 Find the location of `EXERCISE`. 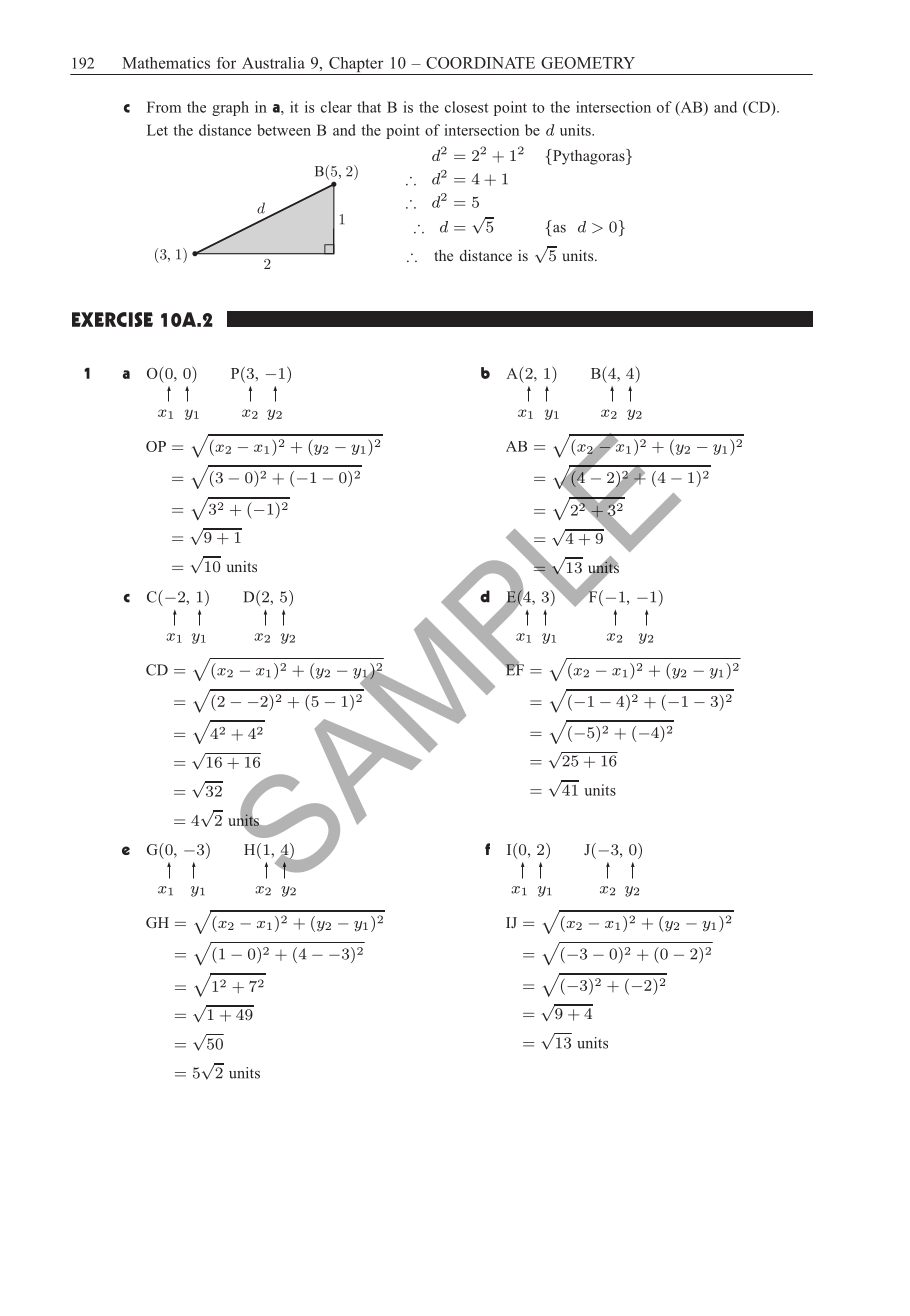

EXERCISE is located at coordinates (112, 319).
